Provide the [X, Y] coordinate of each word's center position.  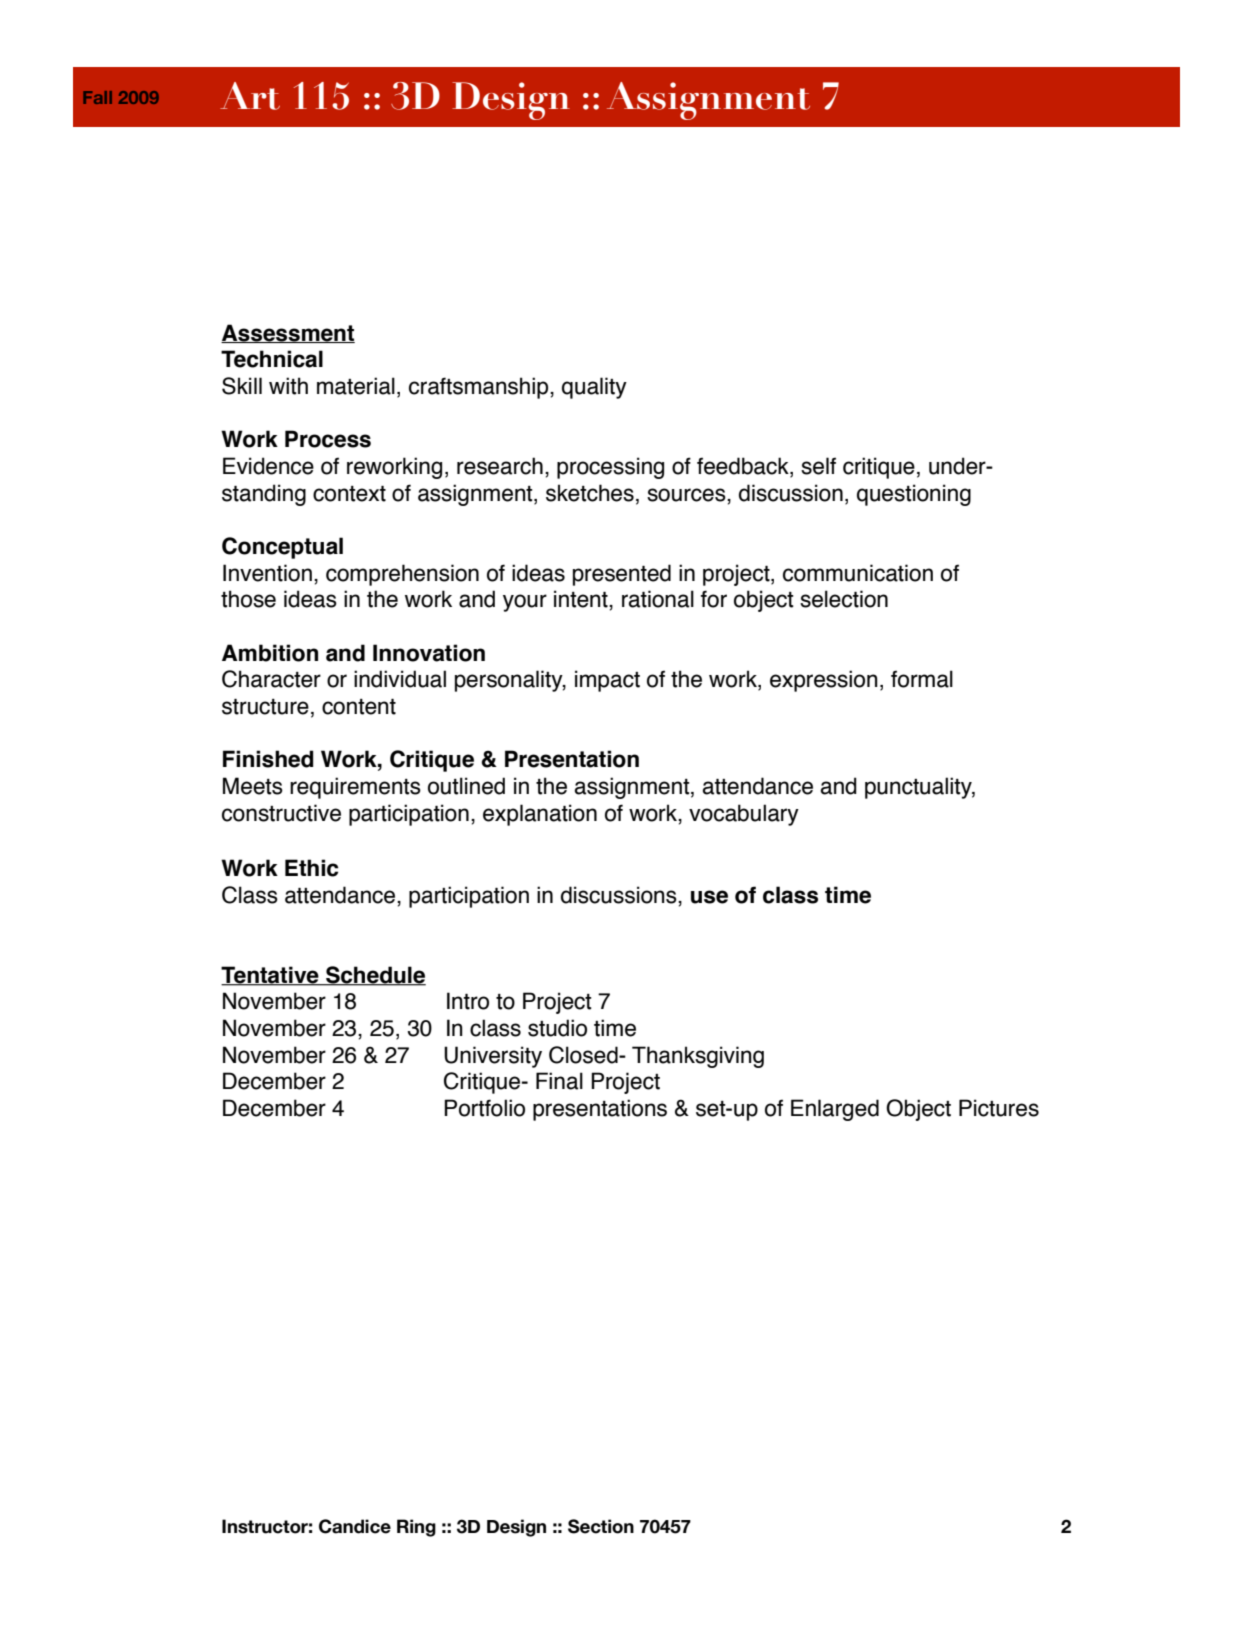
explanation [540, 815]
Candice [355, 1526]
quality [594, 388]
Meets [253, 786]
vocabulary [744, 815]
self [818, 466]
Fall [97, 97]
